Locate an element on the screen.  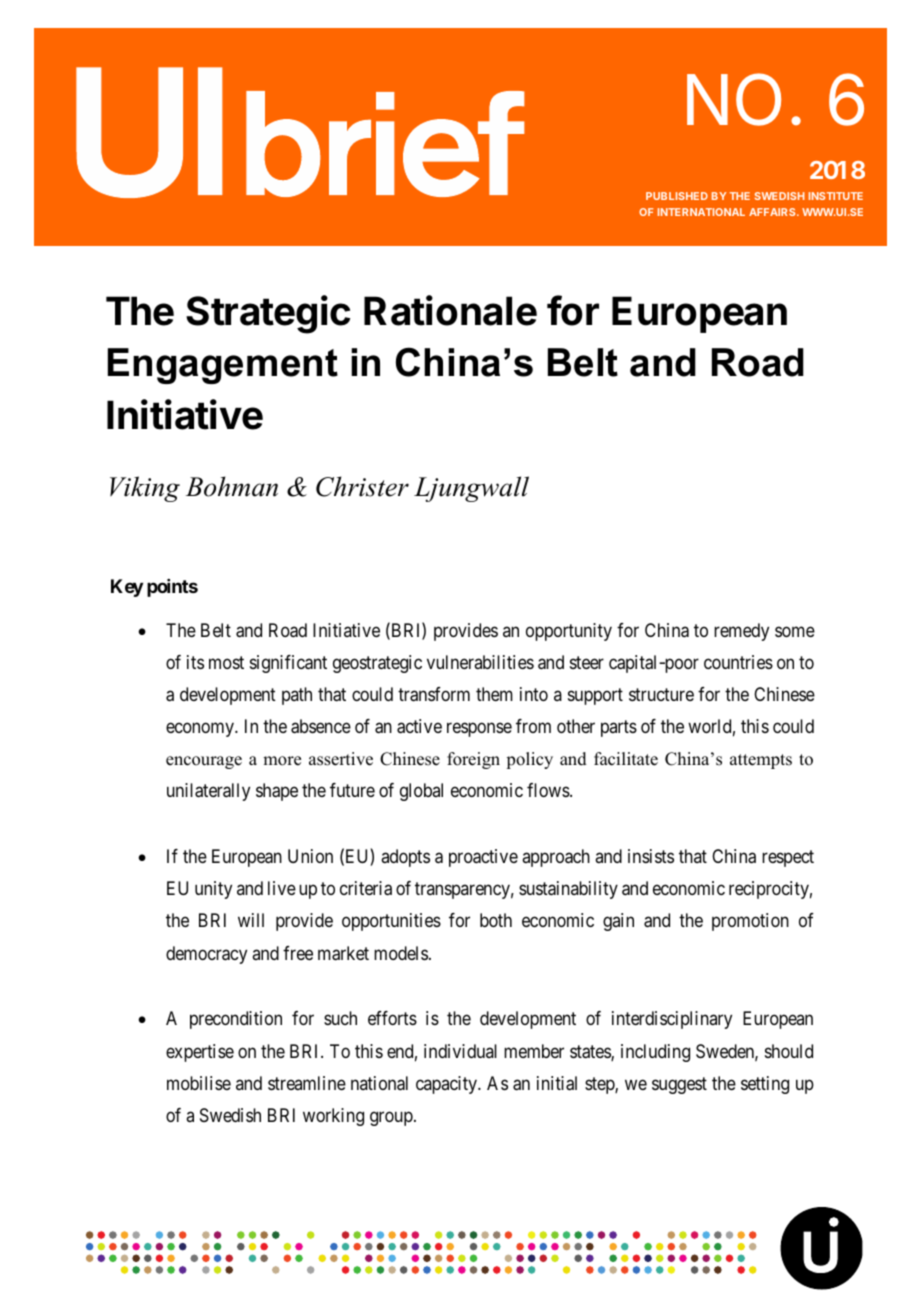
global is located at coordinates (421, 792).
